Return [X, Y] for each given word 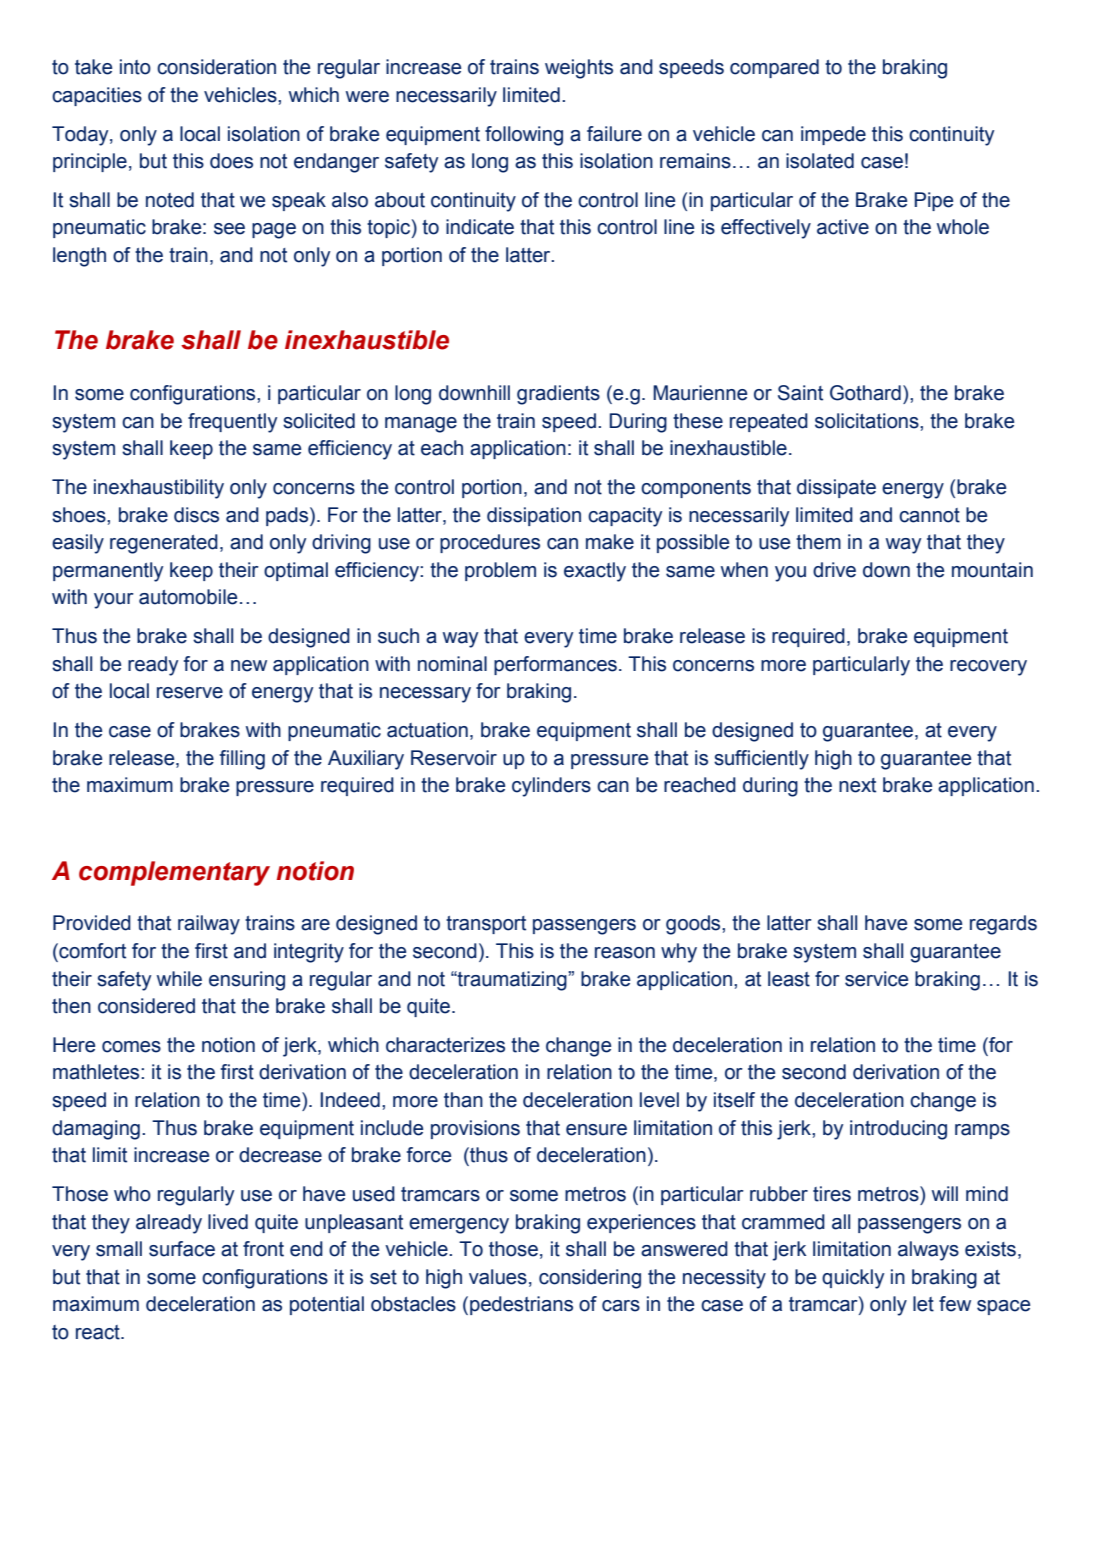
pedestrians [521, 1305]
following [524, 136]
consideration [216, 67]
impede [833, 135]
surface [182, 1249]
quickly [853, 1279]
